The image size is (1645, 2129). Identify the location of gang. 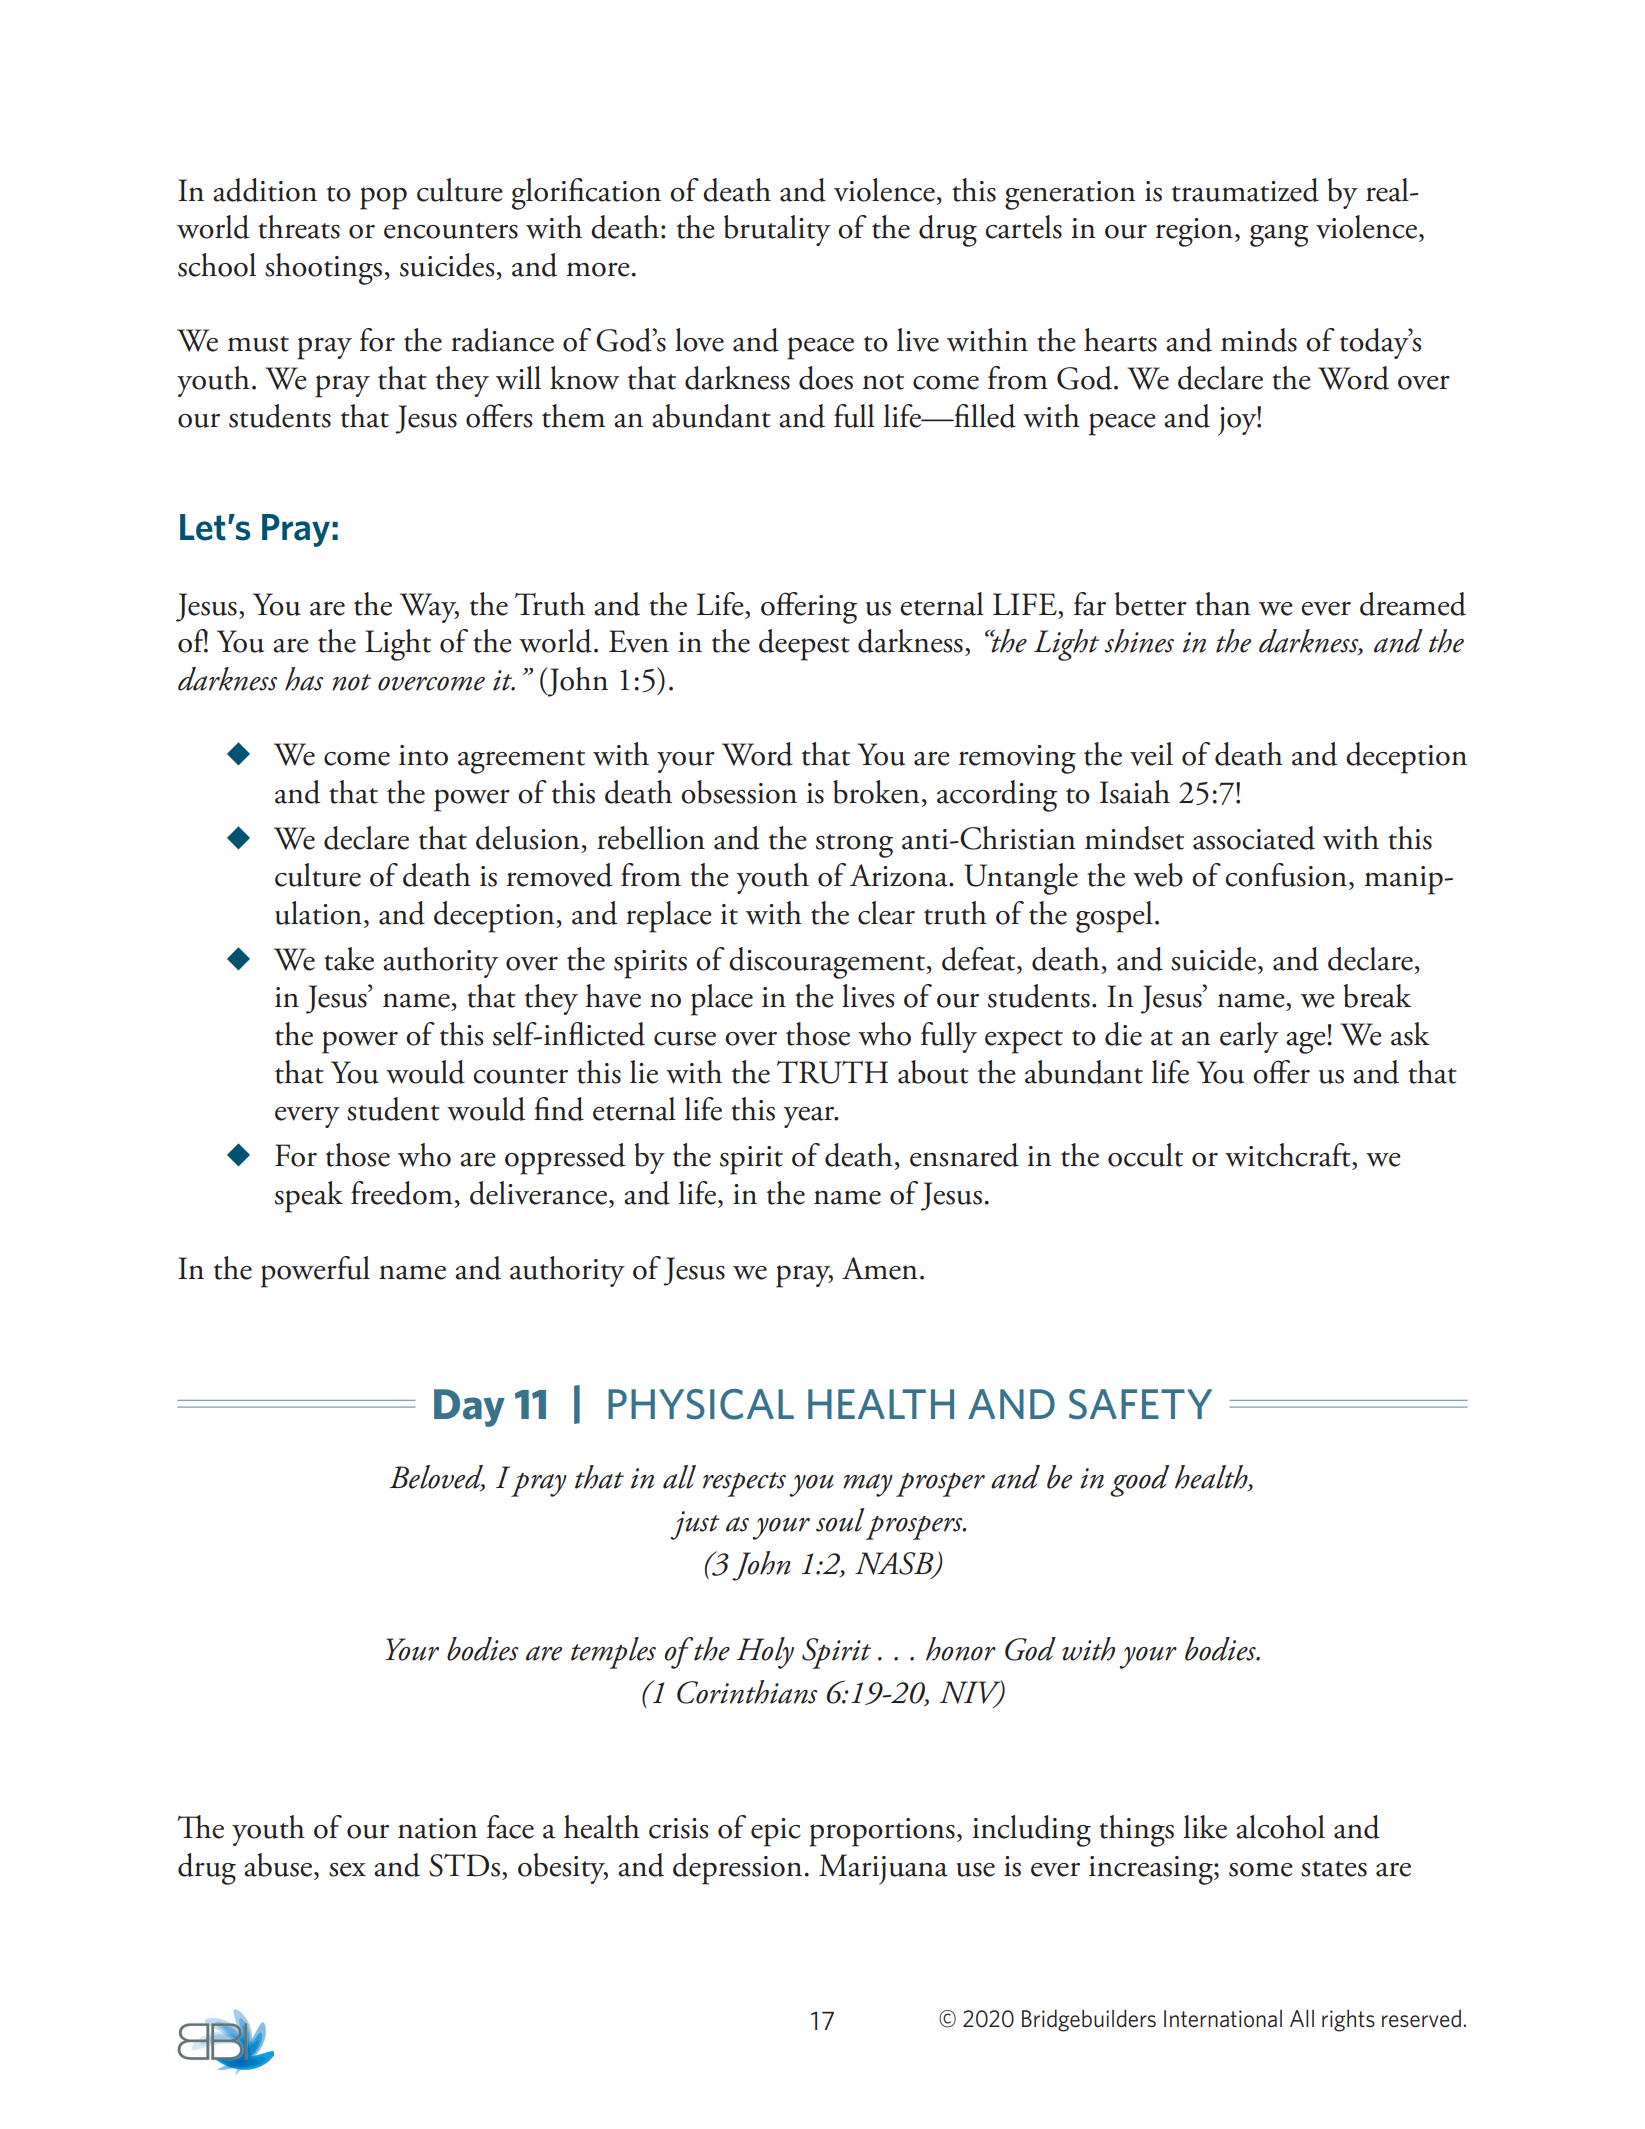
(1279, 235).
